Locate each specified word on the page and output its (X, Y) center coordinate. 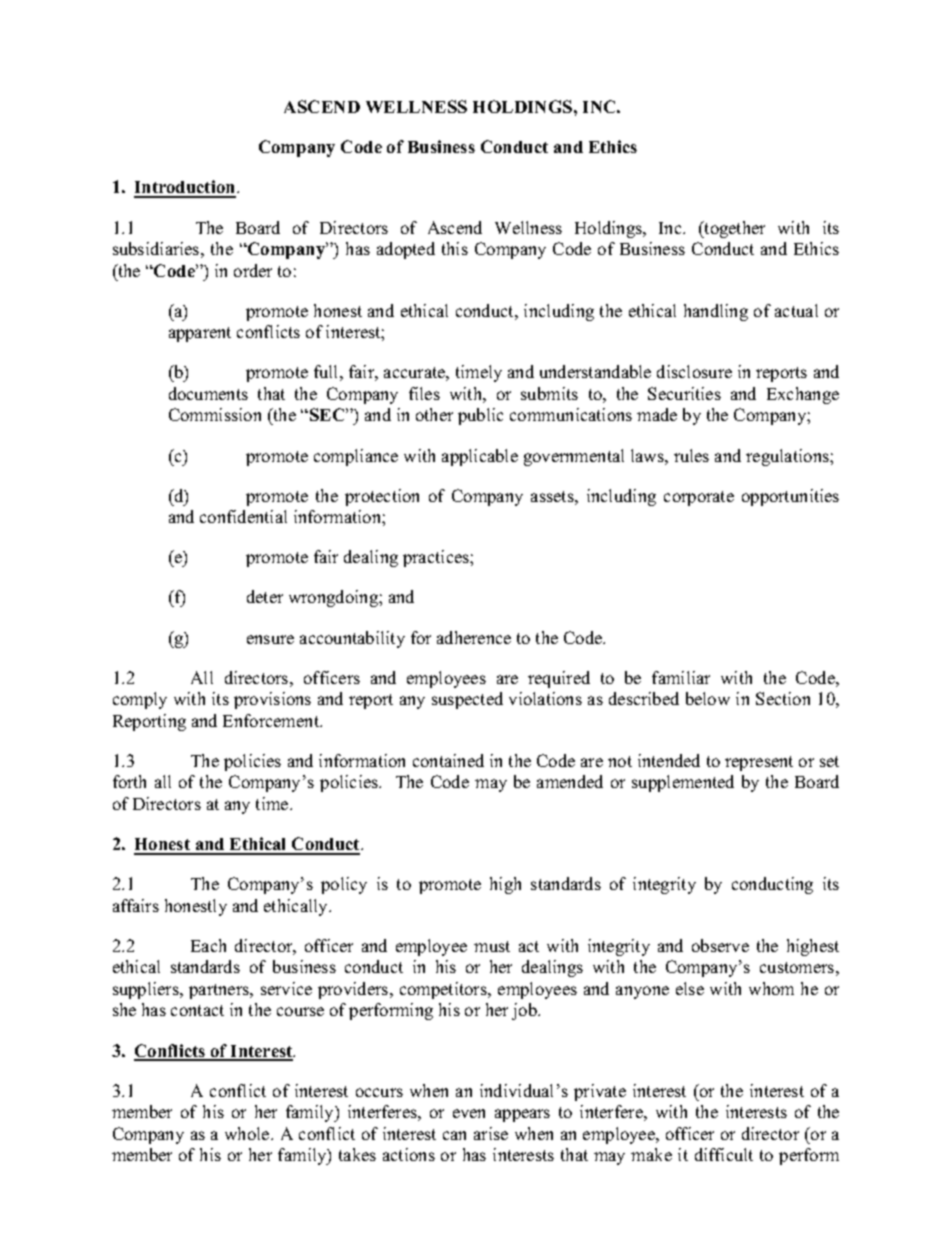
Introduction (186, 188)
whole (248, 1133)
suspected (467, 700)
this (455, 248)
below (708, 698)
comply (140, 700)
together (734, 229)
